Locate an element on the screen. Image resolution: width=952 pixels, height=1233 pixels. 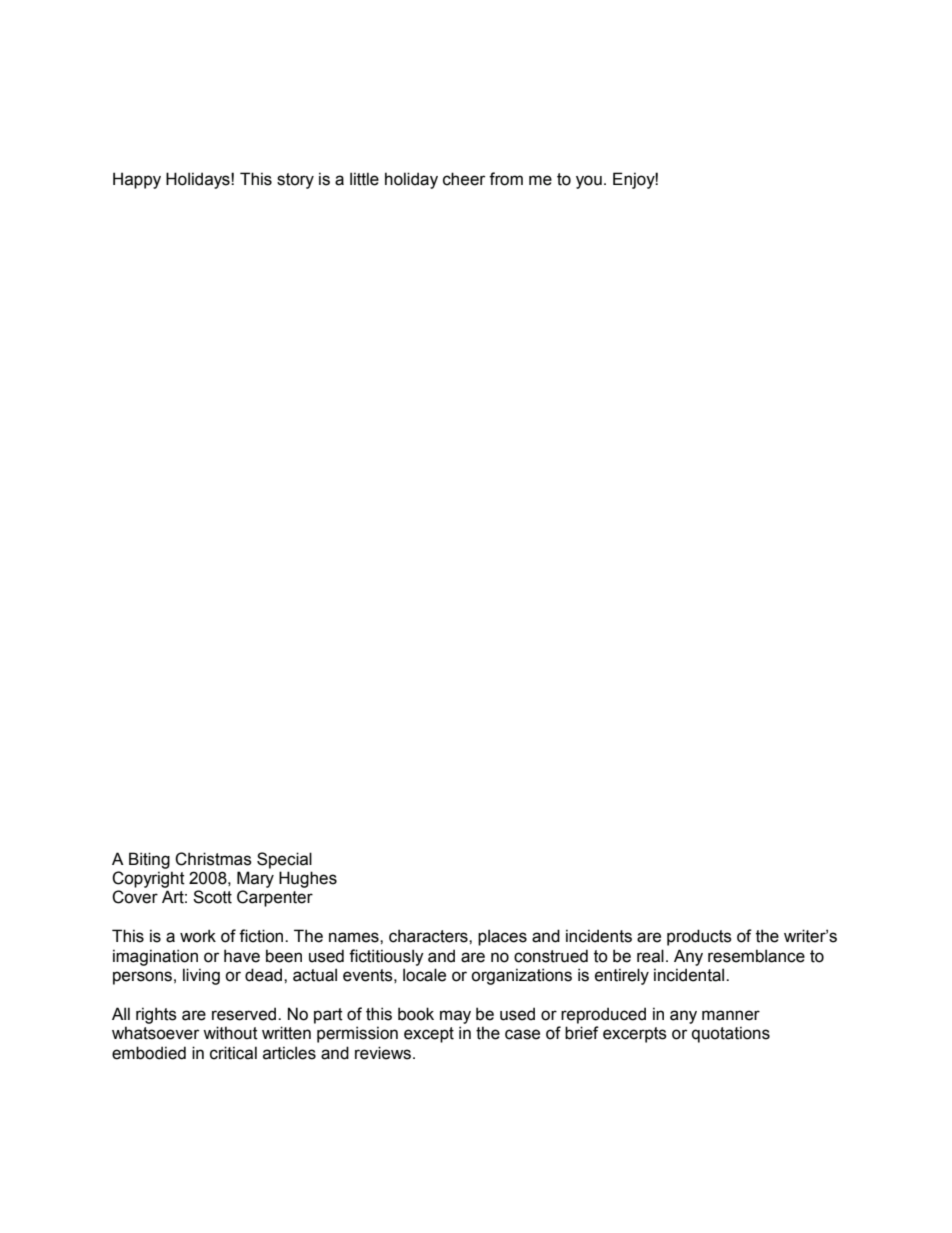
Christmas is located at coordinates (213, 859).
